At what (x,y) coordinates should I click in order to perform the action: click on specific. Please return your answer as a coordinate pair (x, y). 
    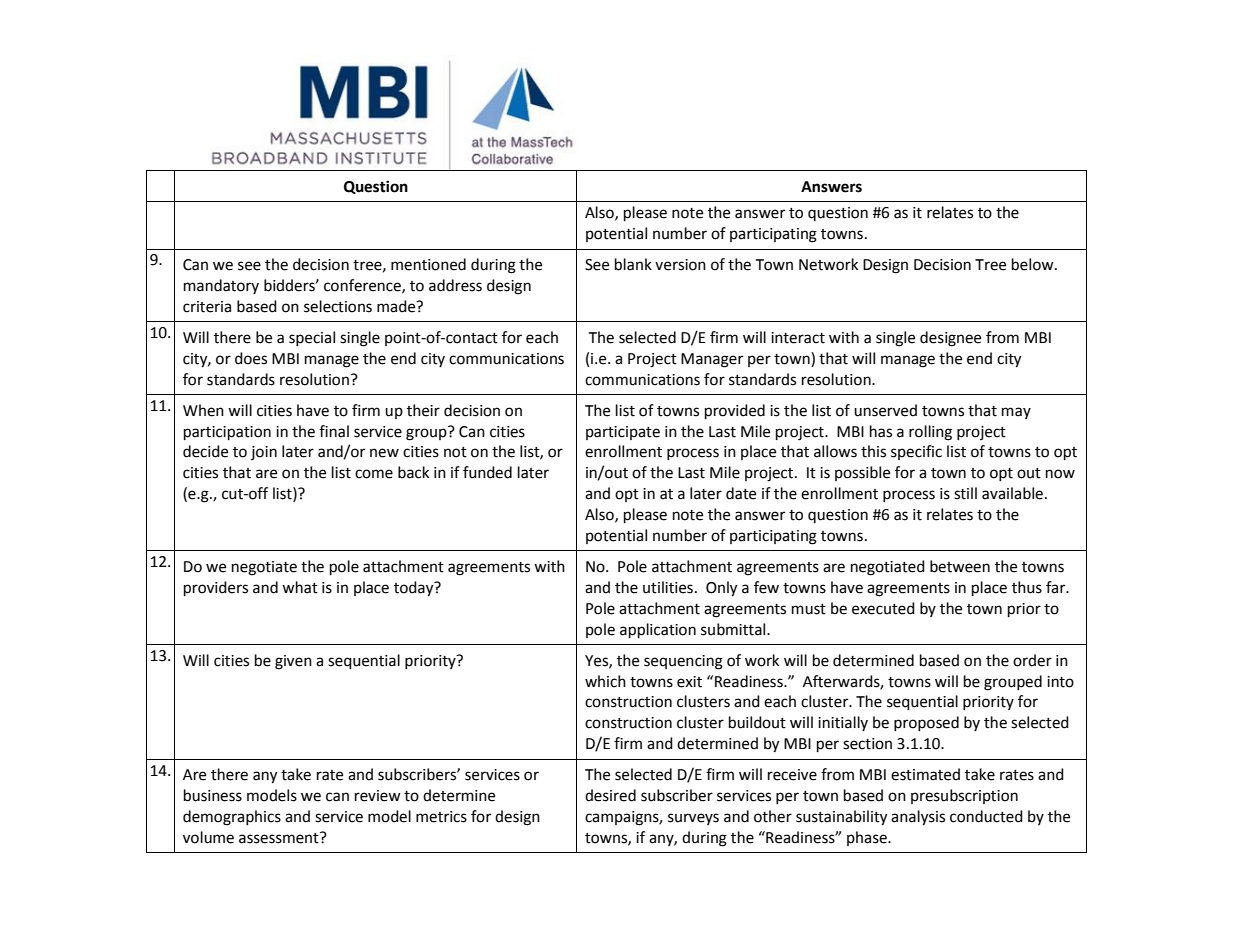
    Looking at the image, I should click on (916, 452).
